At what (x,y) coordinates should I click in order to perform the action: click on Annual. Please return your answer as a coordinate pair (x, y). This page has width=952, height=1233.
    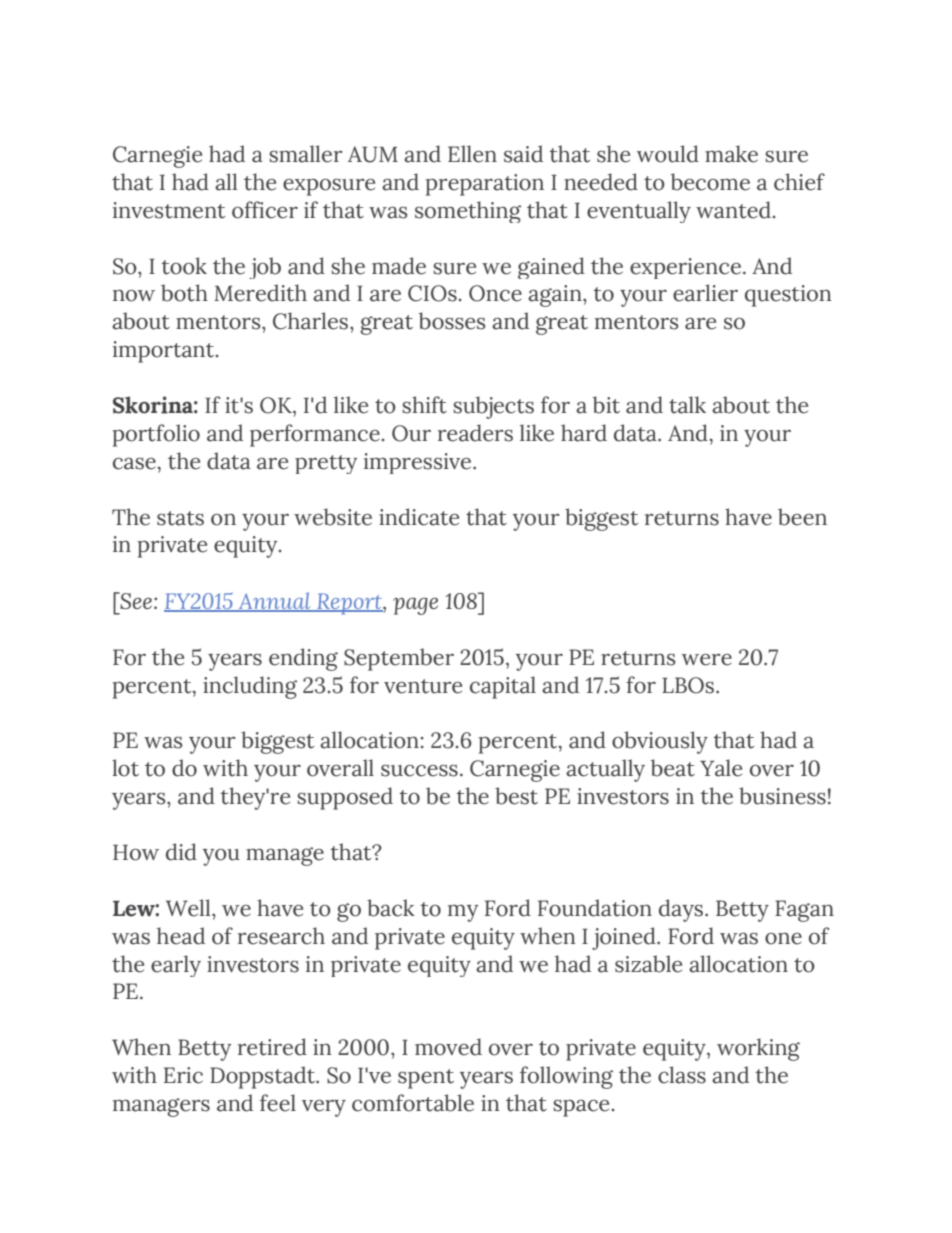
    Looking at the image, I should click on (275, 602).
